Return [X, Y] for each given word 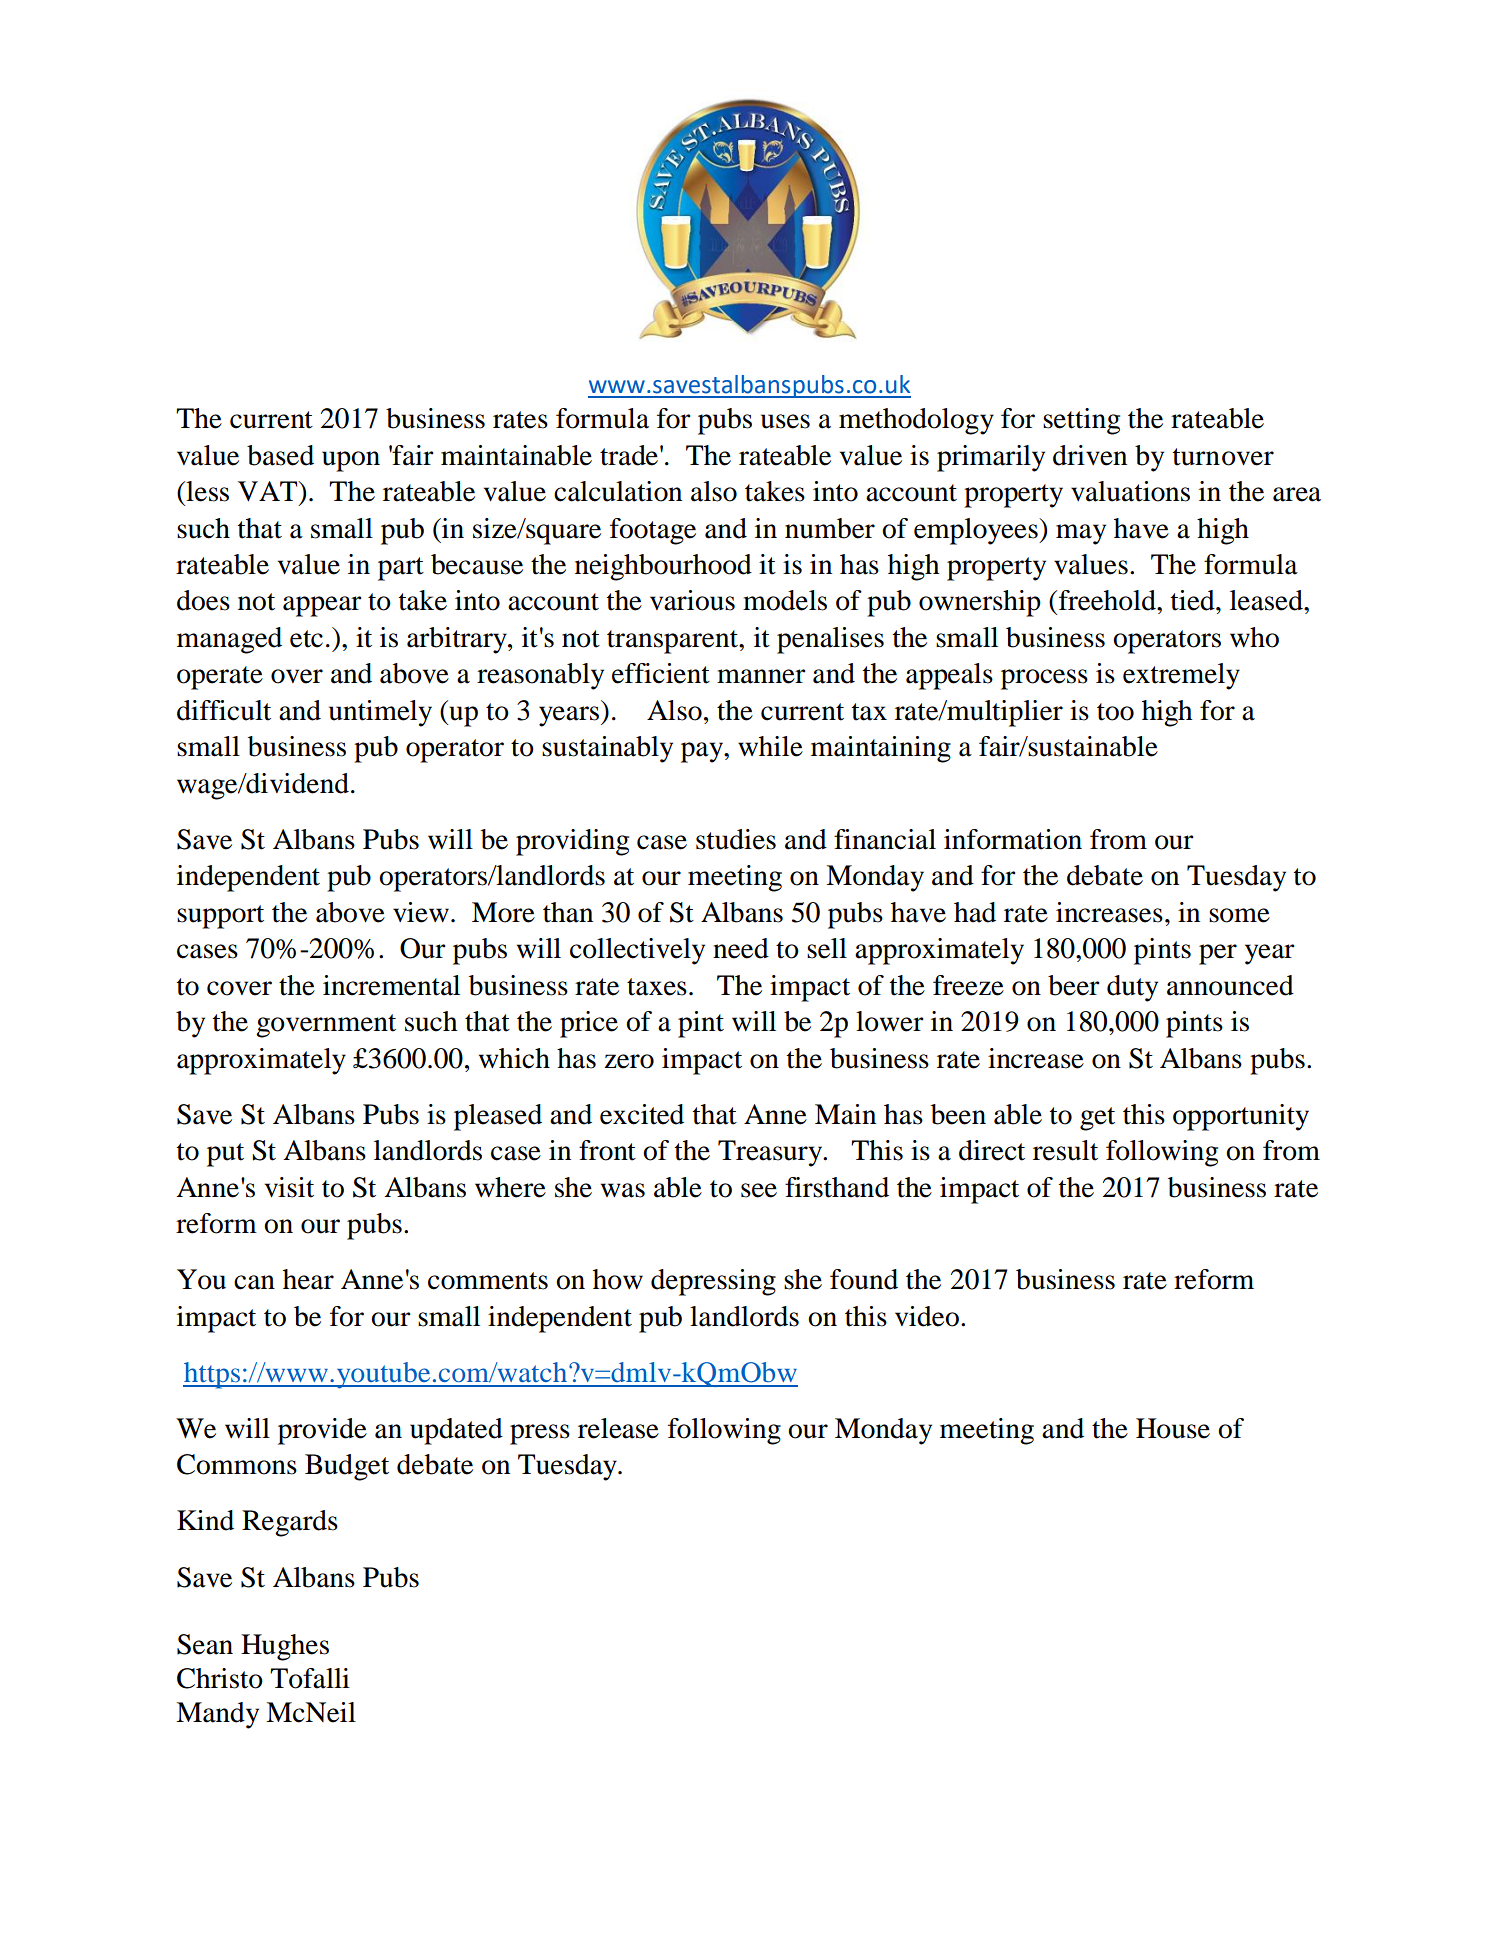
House [1173, 1428]
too [1115, 712]
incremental [391, 985]
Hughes [285, 1647]
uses [785, 421]
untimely [380, 713]
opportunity [1241, 1117]
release [618, 1428]
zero [629, 1061]
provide [322, 1431]
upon [351, 461]
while [770, 746]
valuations [1130, 491]
